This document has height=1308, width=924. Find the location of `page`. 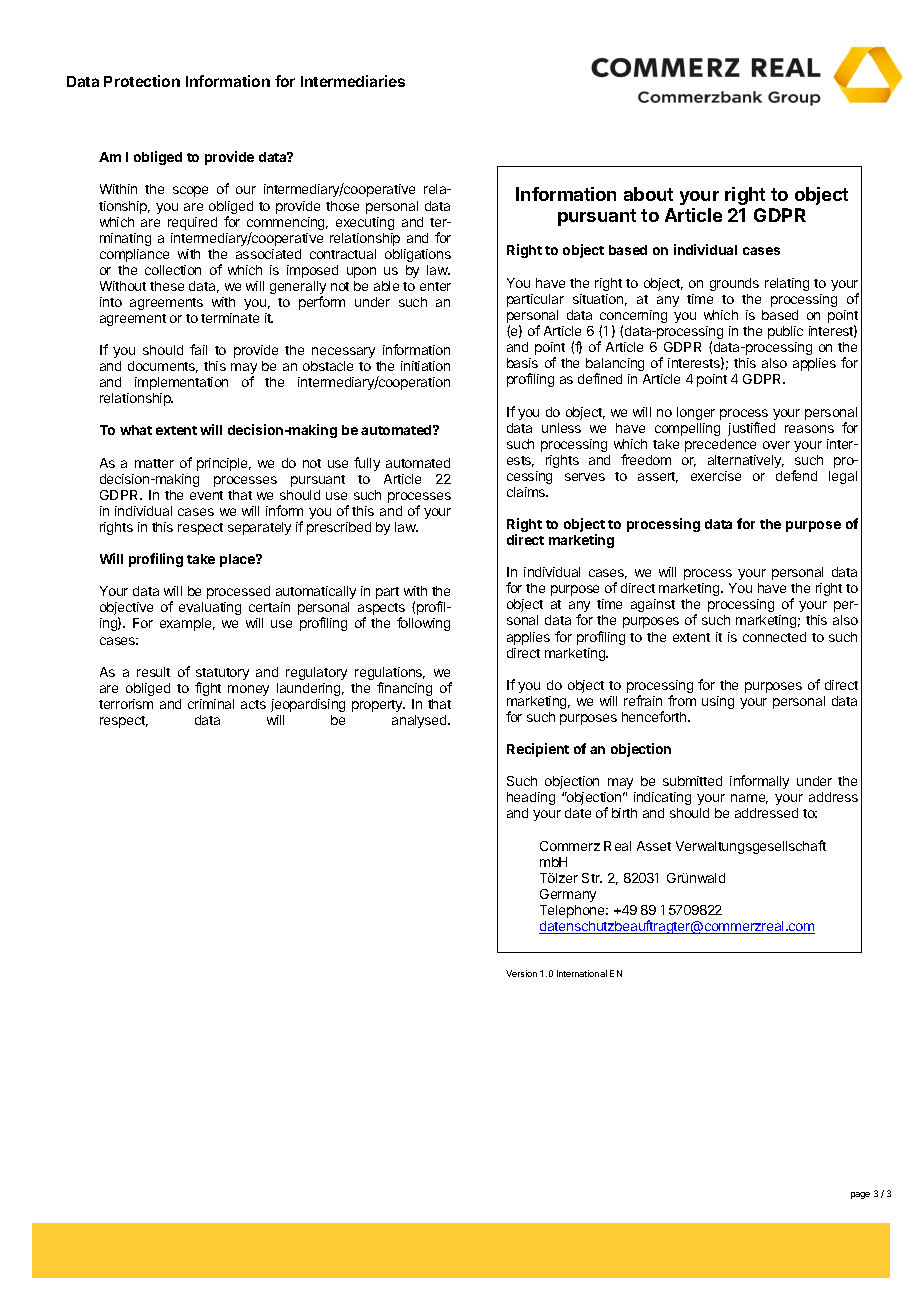

page is located at coordinates (860, 1195).
